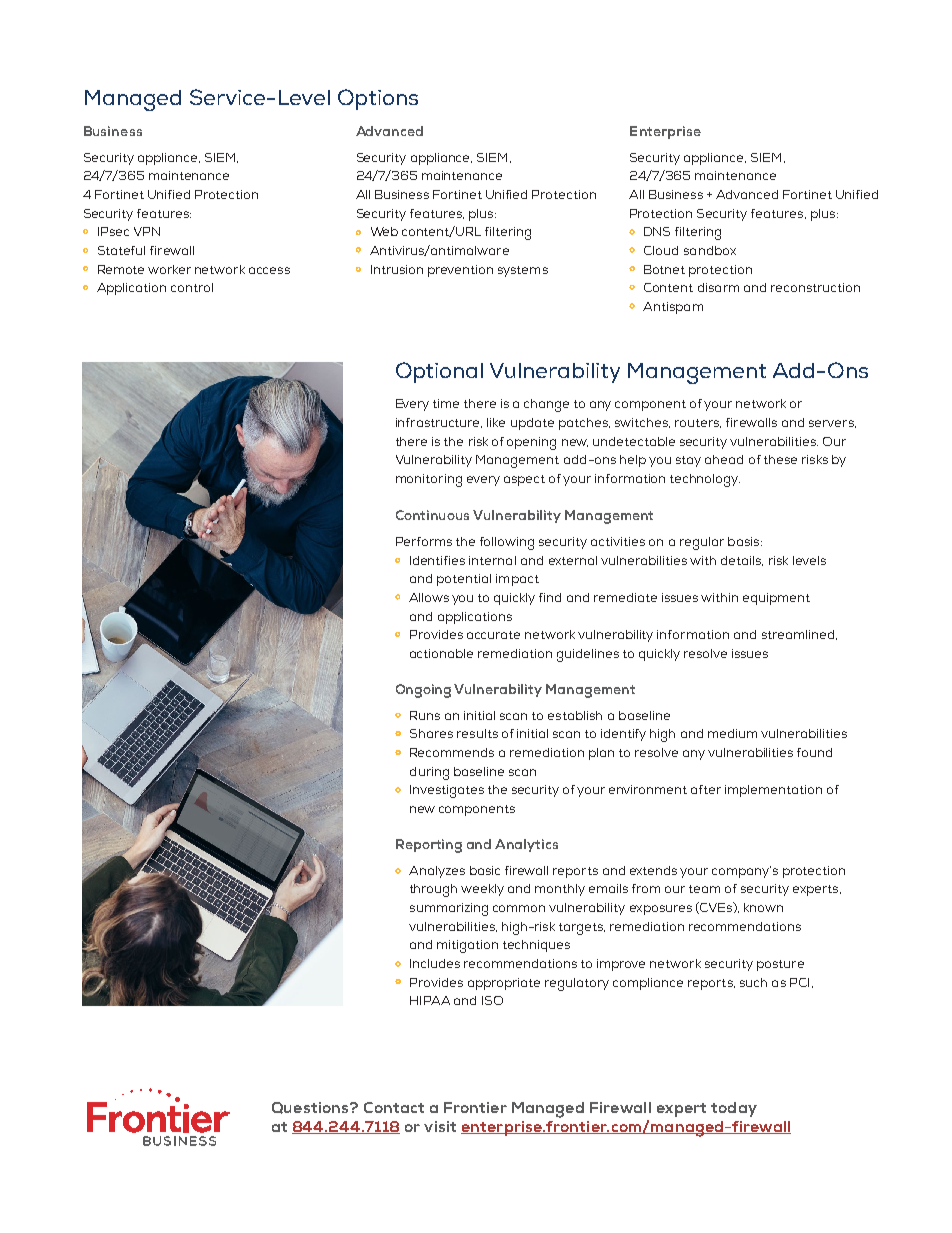 The width and height of the screenshot is (952, 1233). What do you see at coordinates (429, 846) in the screenshot?
I see `Reporting` at bounding box center [429, 846].
